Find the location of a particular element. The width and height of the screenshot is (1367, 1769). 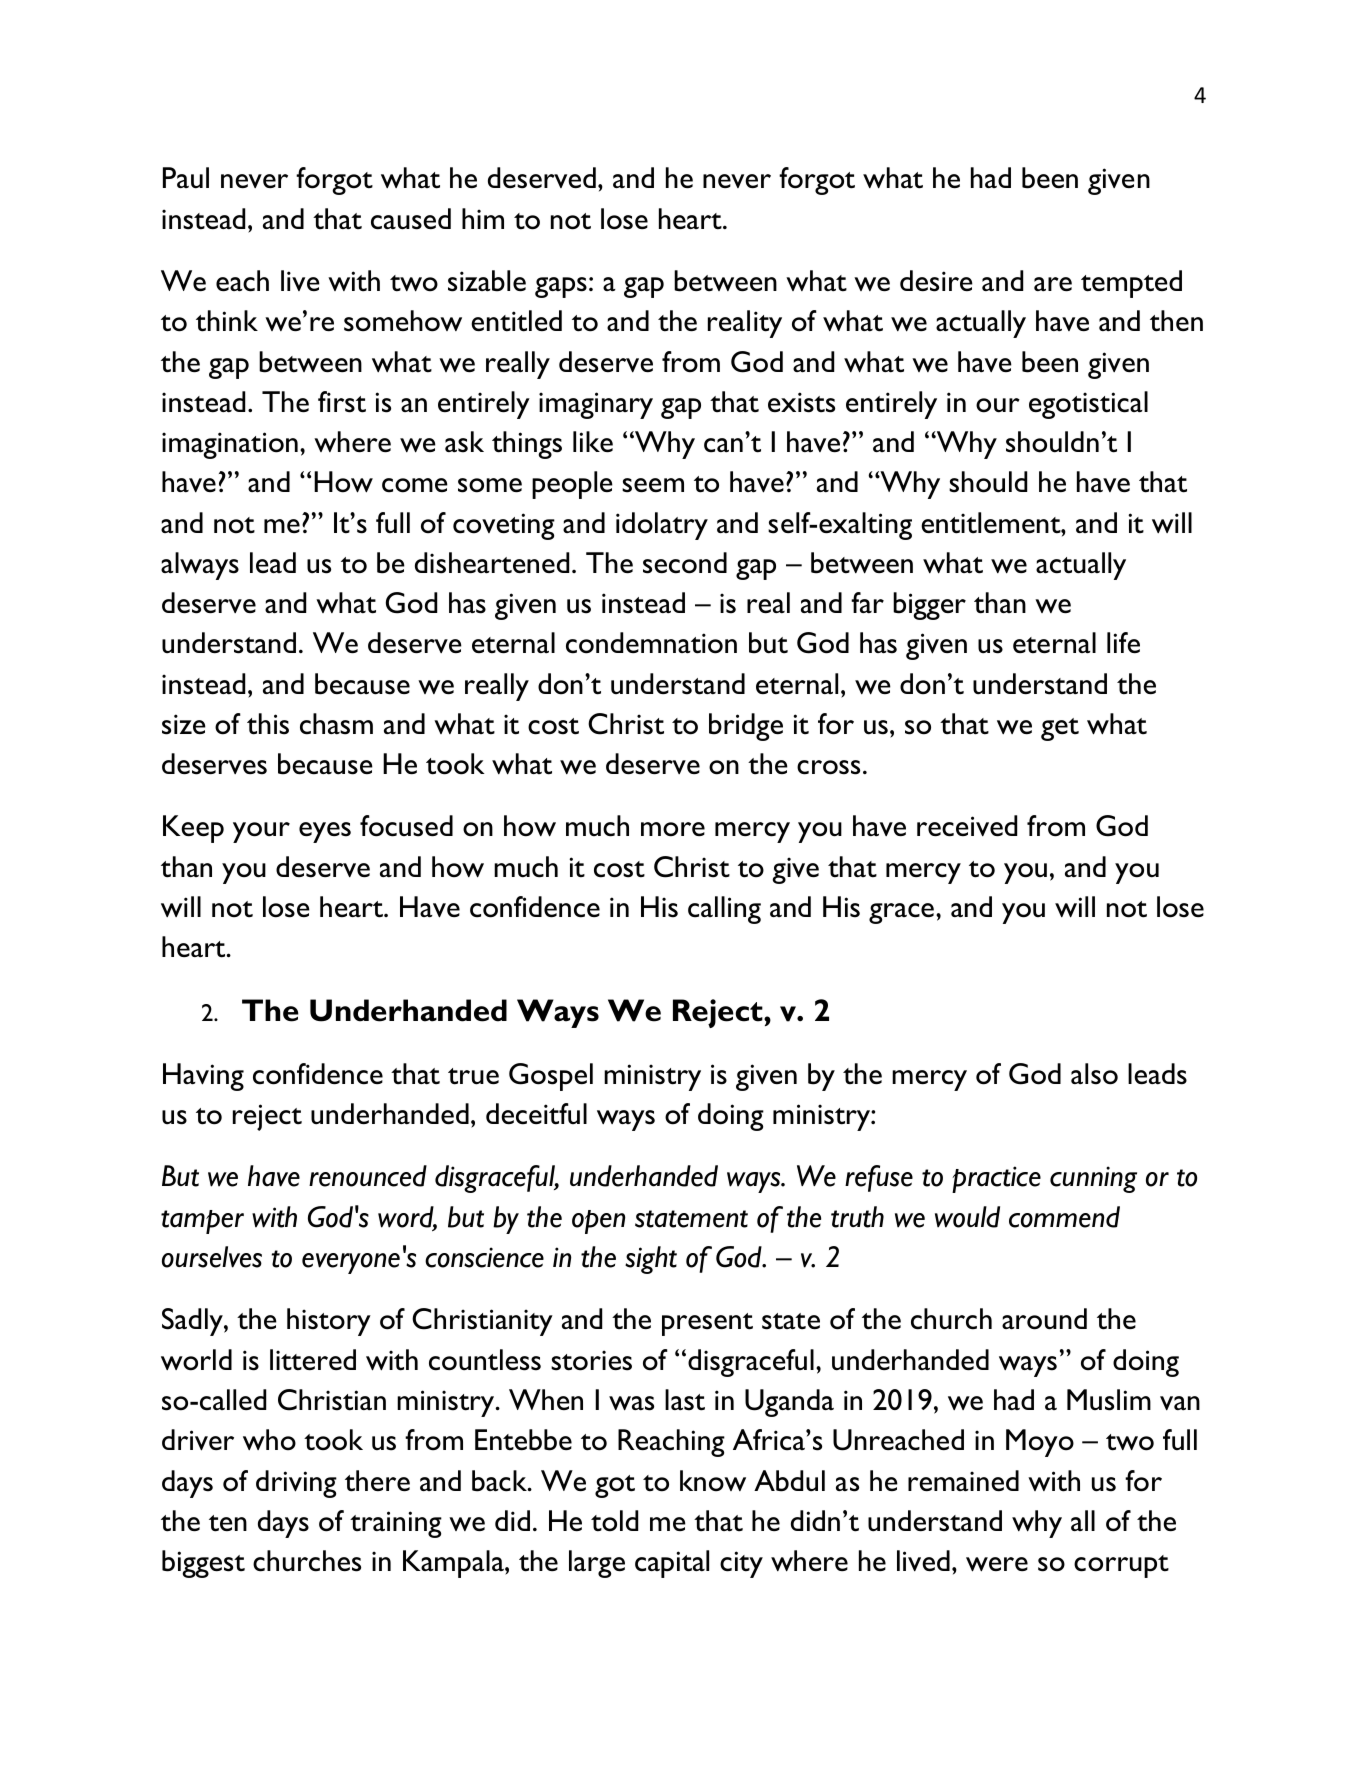

Having is located at coordinates (203, 1077).
